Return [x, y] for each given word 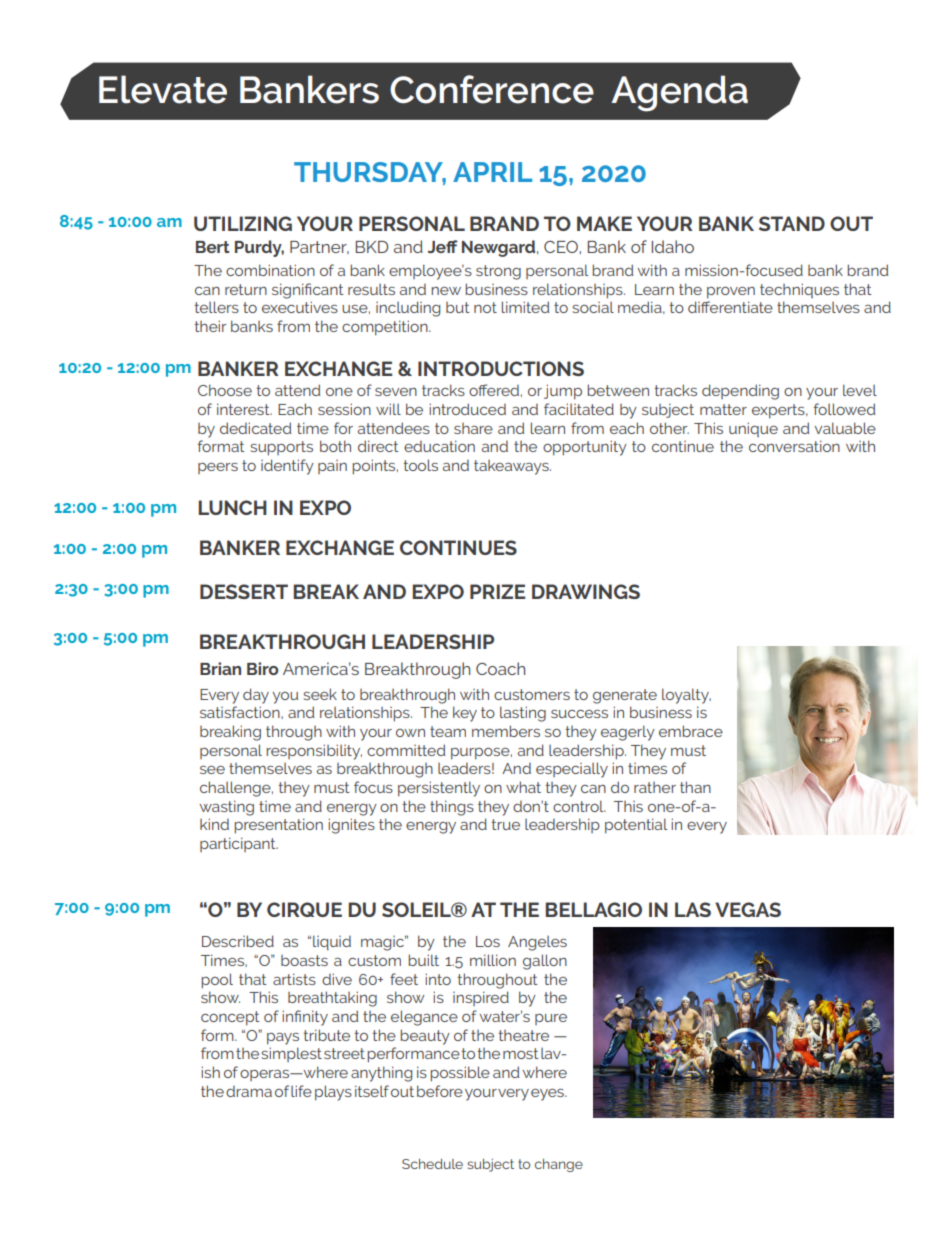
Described [238, 941]
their [210, 326]
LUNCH [232, 507]
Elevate [163, 89]
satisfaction [241, 712]
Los [488, 941]
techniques [799, 290]
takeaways [512, 467]
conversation [794, 446]
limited [525, 307]
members [506, 731]
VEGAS [748, 909]
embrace [691, 731]
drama [249, 1091]
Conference [492, 89]
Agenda [679, 93]
